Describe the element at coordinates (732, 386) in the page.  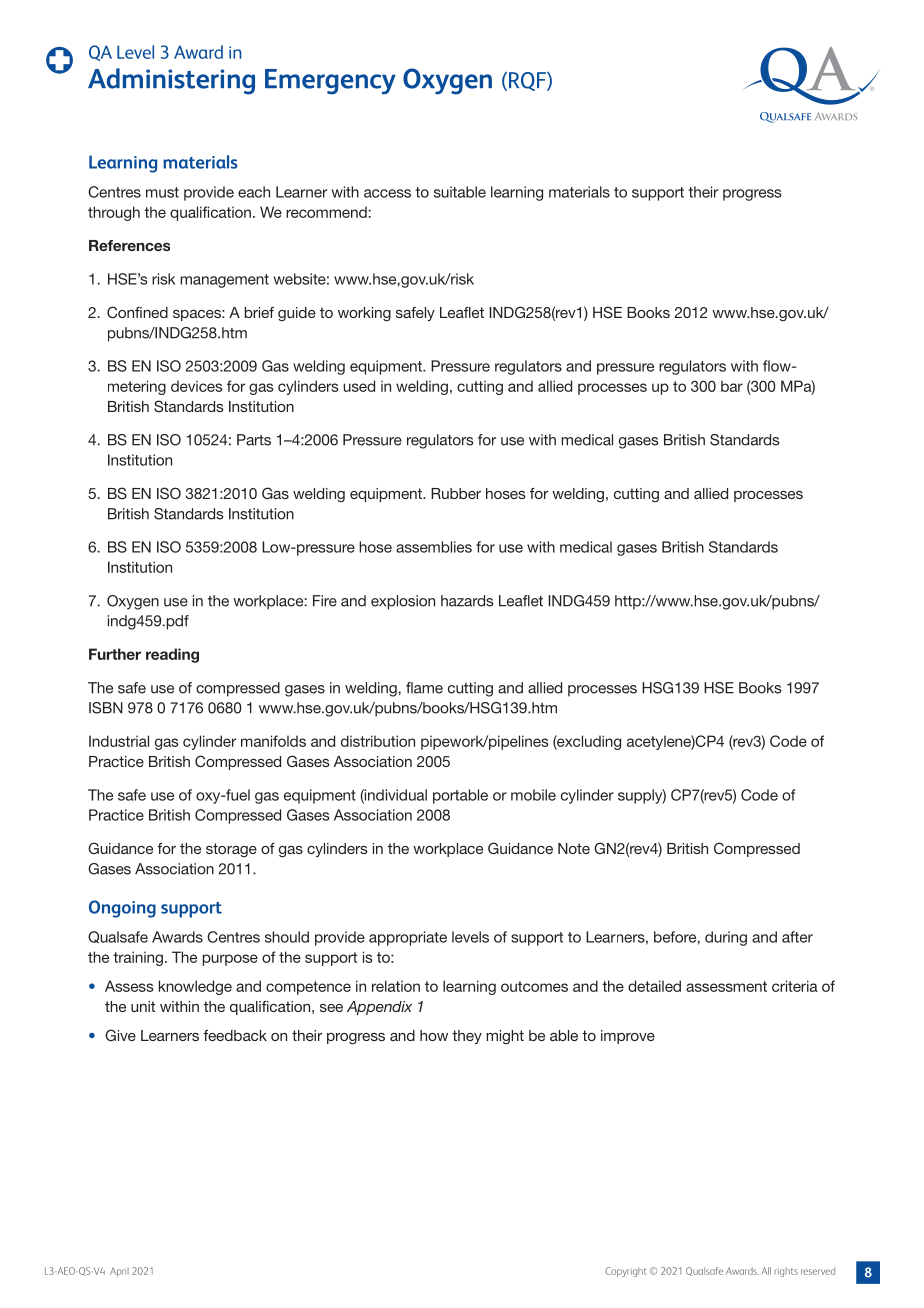
I see `bar` at that location.
